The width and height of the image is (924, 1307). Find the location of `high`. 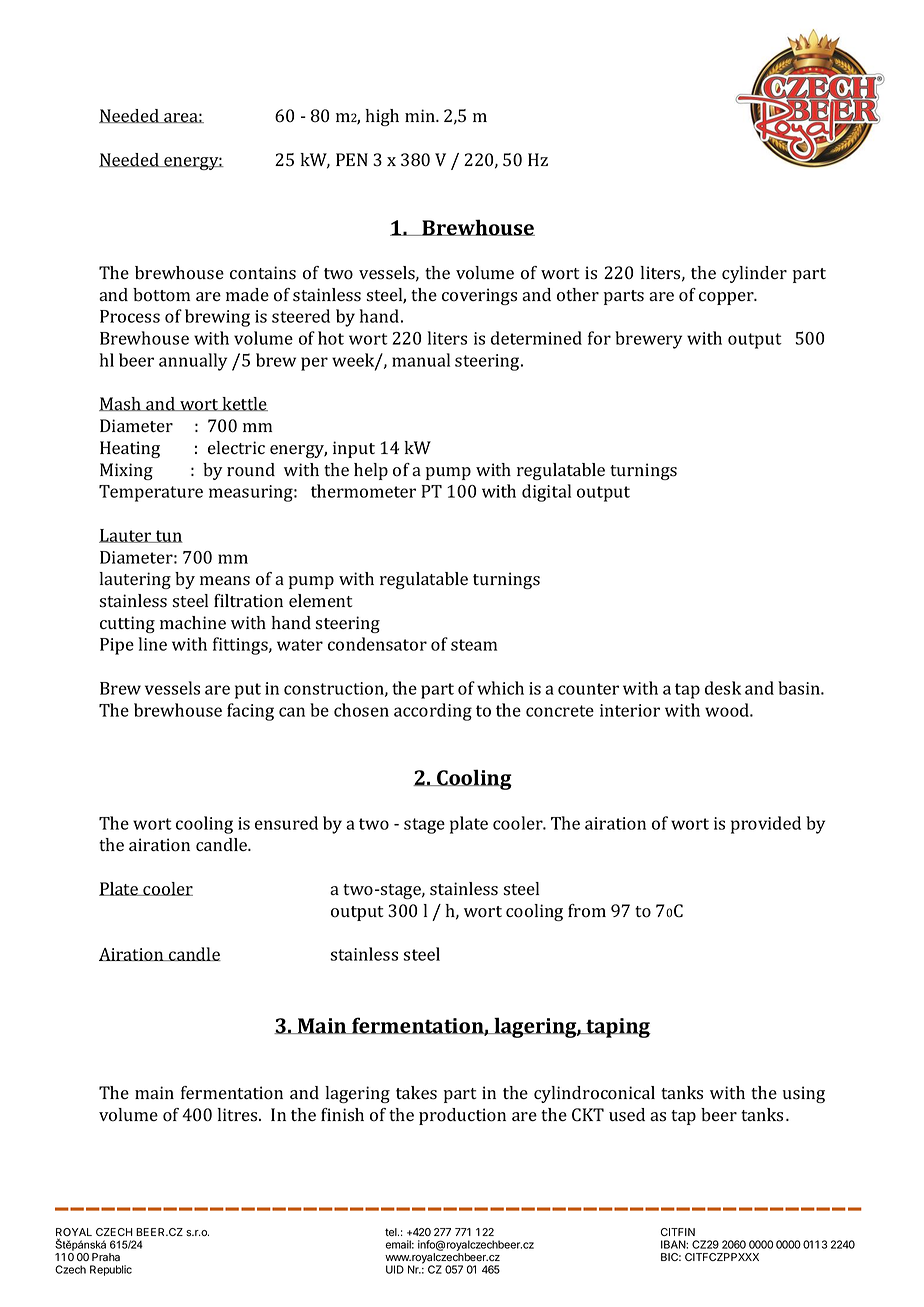

high is located at coordinates (382, 117).
